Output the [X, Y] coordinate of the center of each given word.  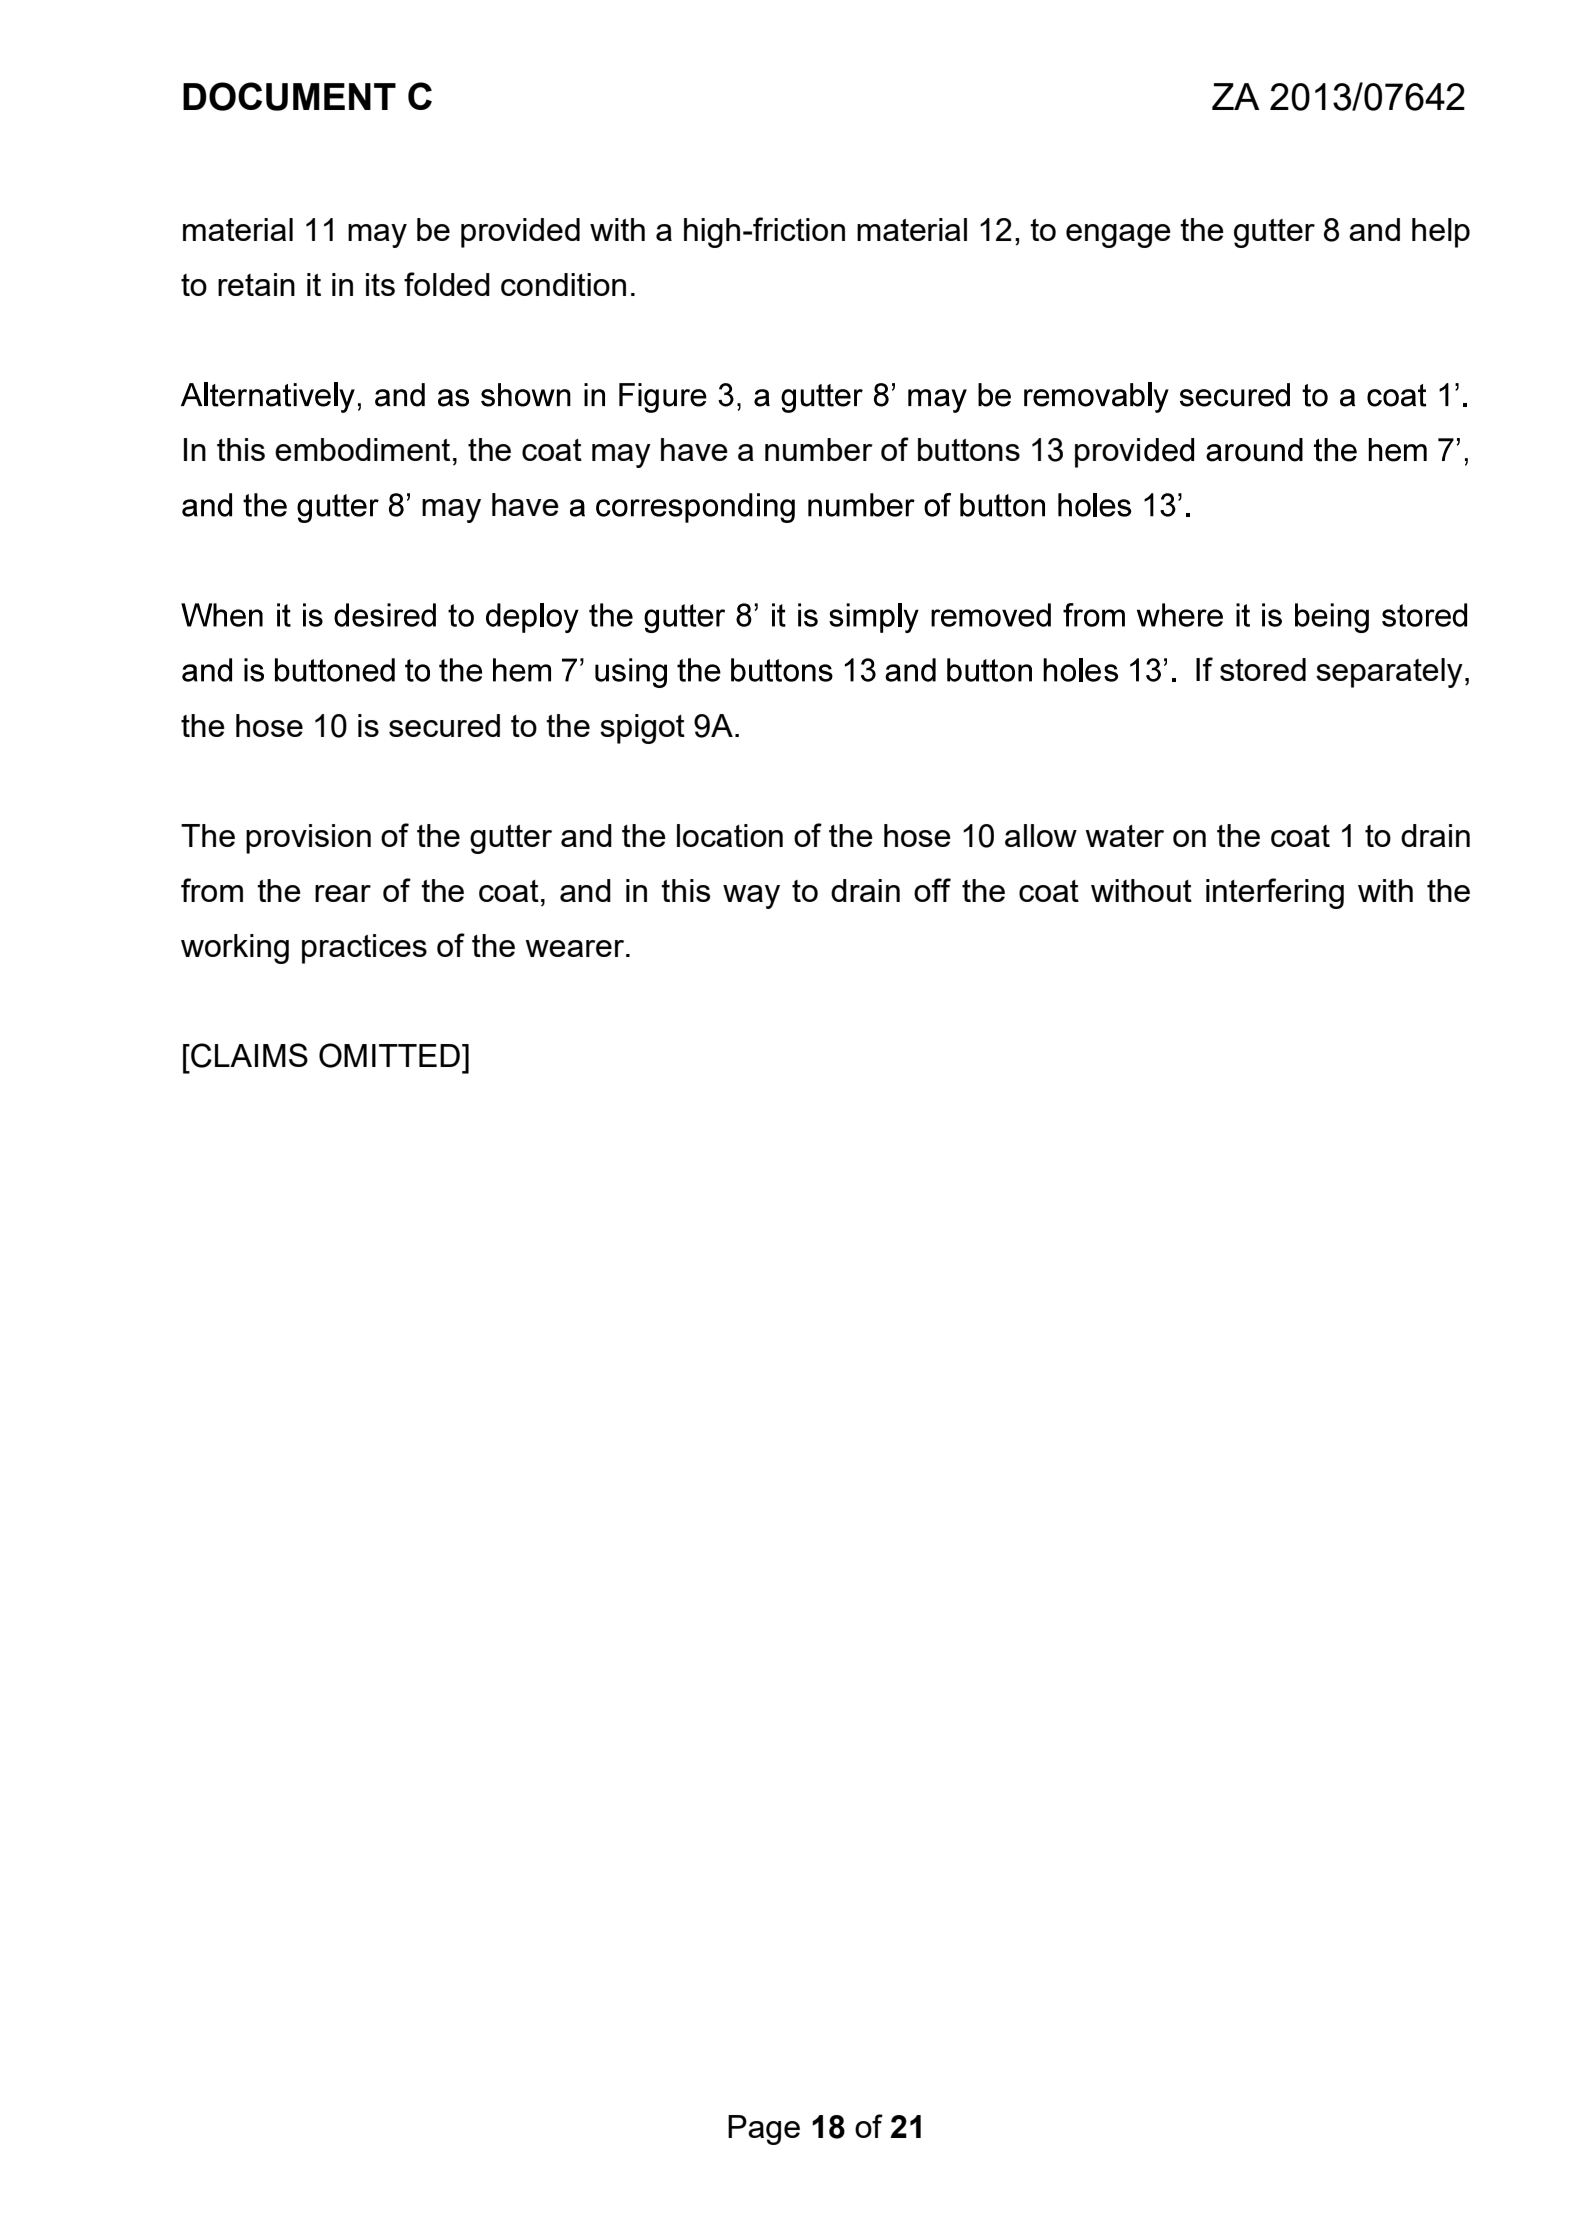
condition [563, 284]
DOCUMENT [289, 96]
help [1441, 233]
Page [764, 2130]
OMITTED [389, 1055]
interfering [1275, 893]
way [751, 897]
